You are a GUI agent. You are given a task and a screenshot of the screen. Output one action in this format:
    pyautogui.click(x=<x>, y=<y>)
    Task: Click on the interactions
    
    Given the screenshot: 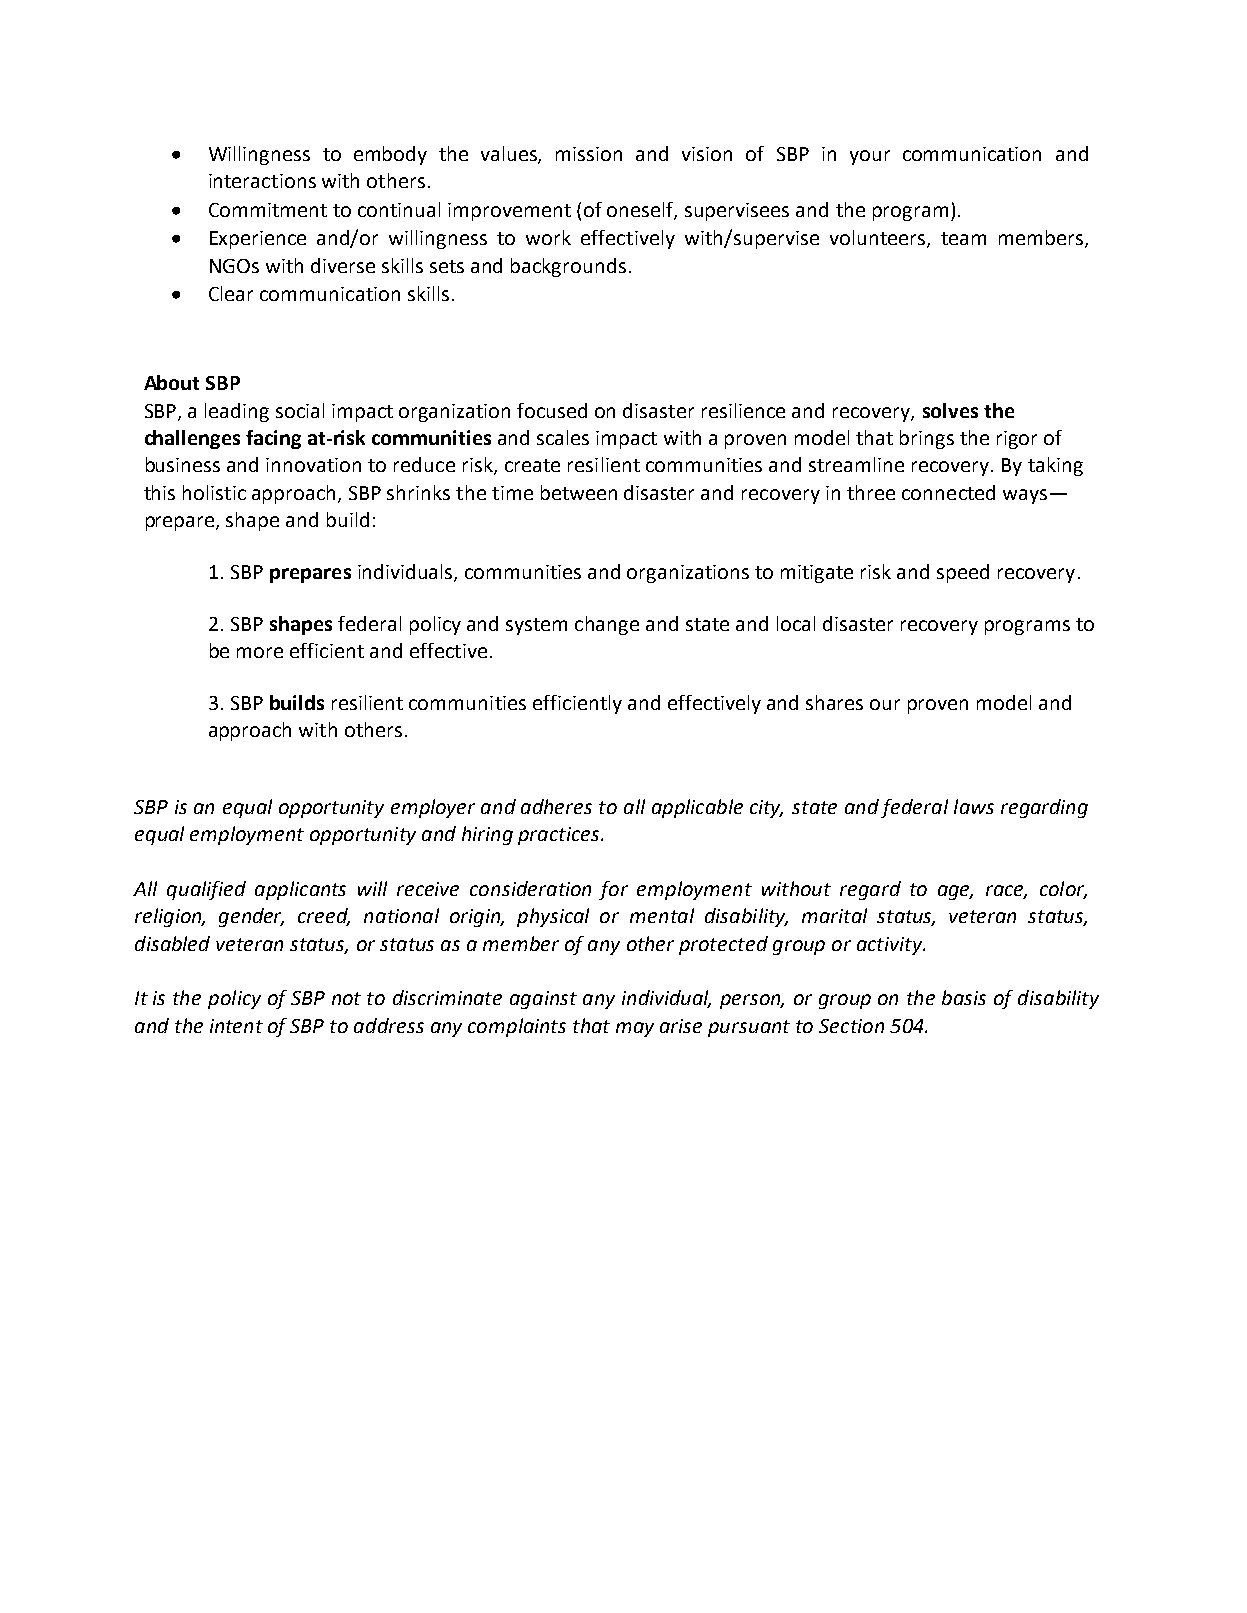 What is the action you would take?
    pyautogui.click(x=262, y=181)
